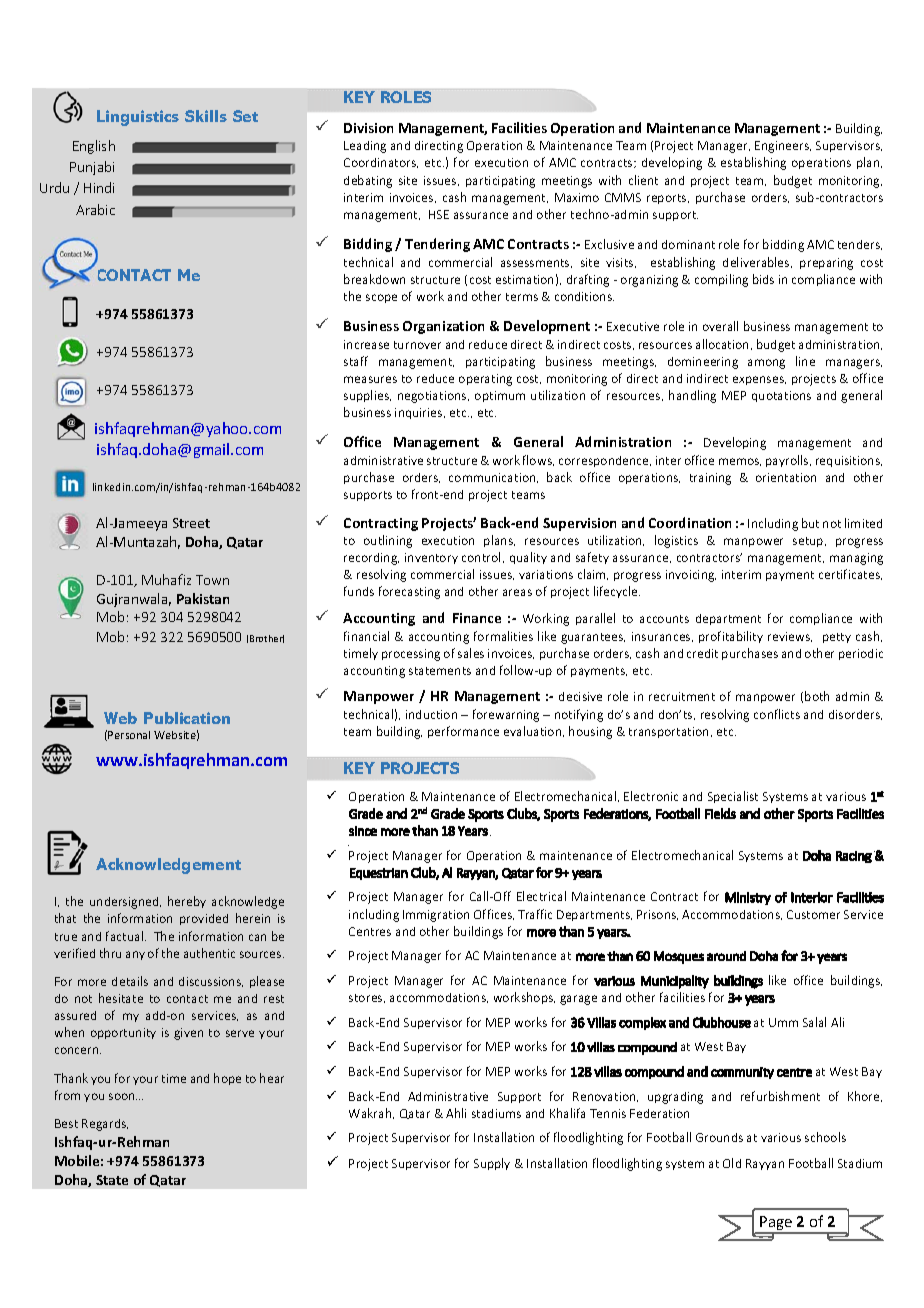 This image has width=924, height=1308. Describe the element at coordinates (781, 396) in the image. I see `quotations` at that location.
